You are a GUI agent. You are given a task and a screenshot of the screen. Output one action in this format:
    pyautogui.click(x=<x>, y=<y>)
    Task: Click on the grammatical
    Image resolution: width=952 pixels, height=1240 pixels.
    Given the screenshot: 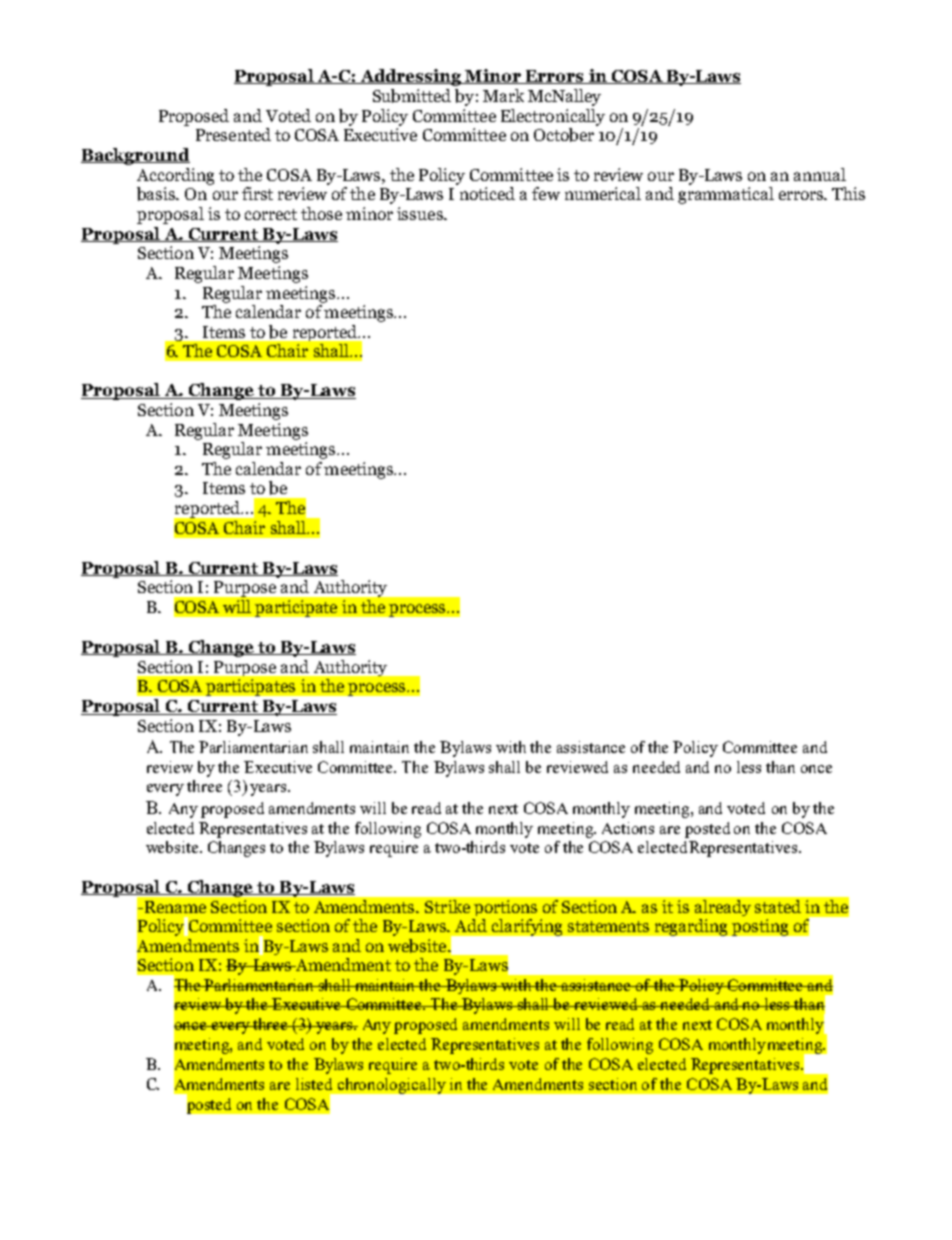 What is the action you would take?
    pyautogui.click(x=726, y=195)
